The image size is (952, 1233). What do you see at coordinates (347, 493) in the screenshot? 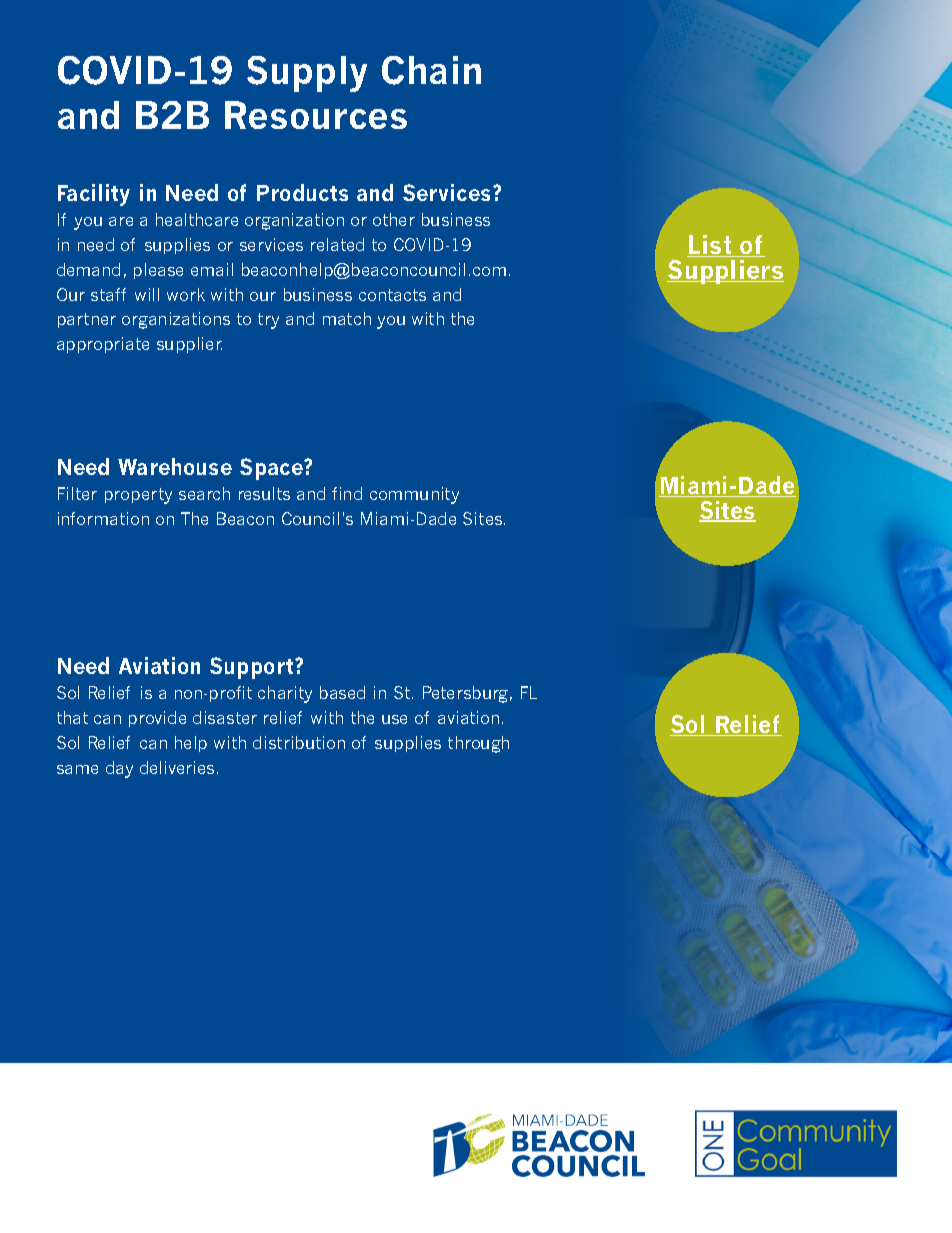
I see `find` at bounding box center [347, 493].
